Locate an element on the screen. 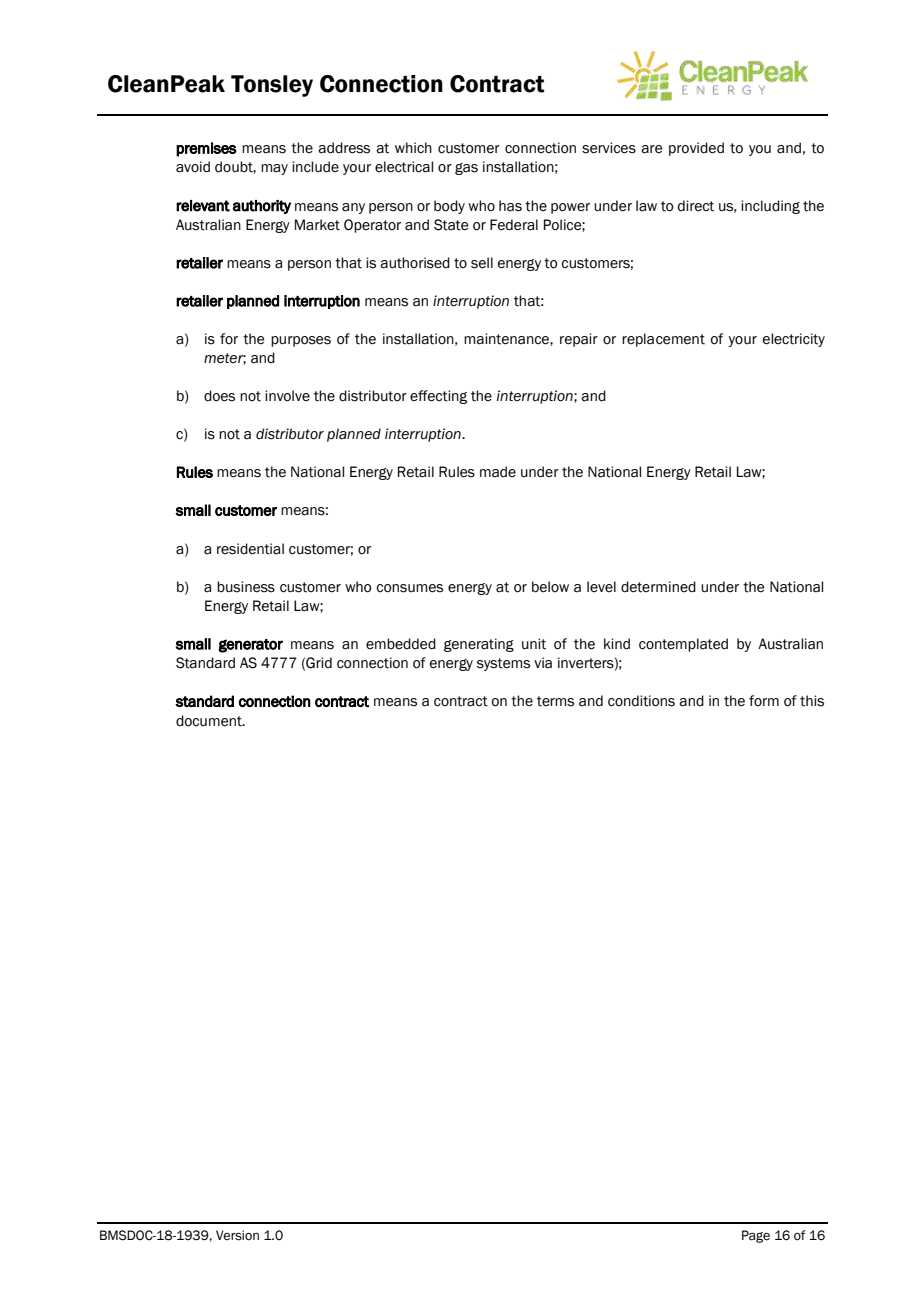  form is located at coordinates (764, 701).
